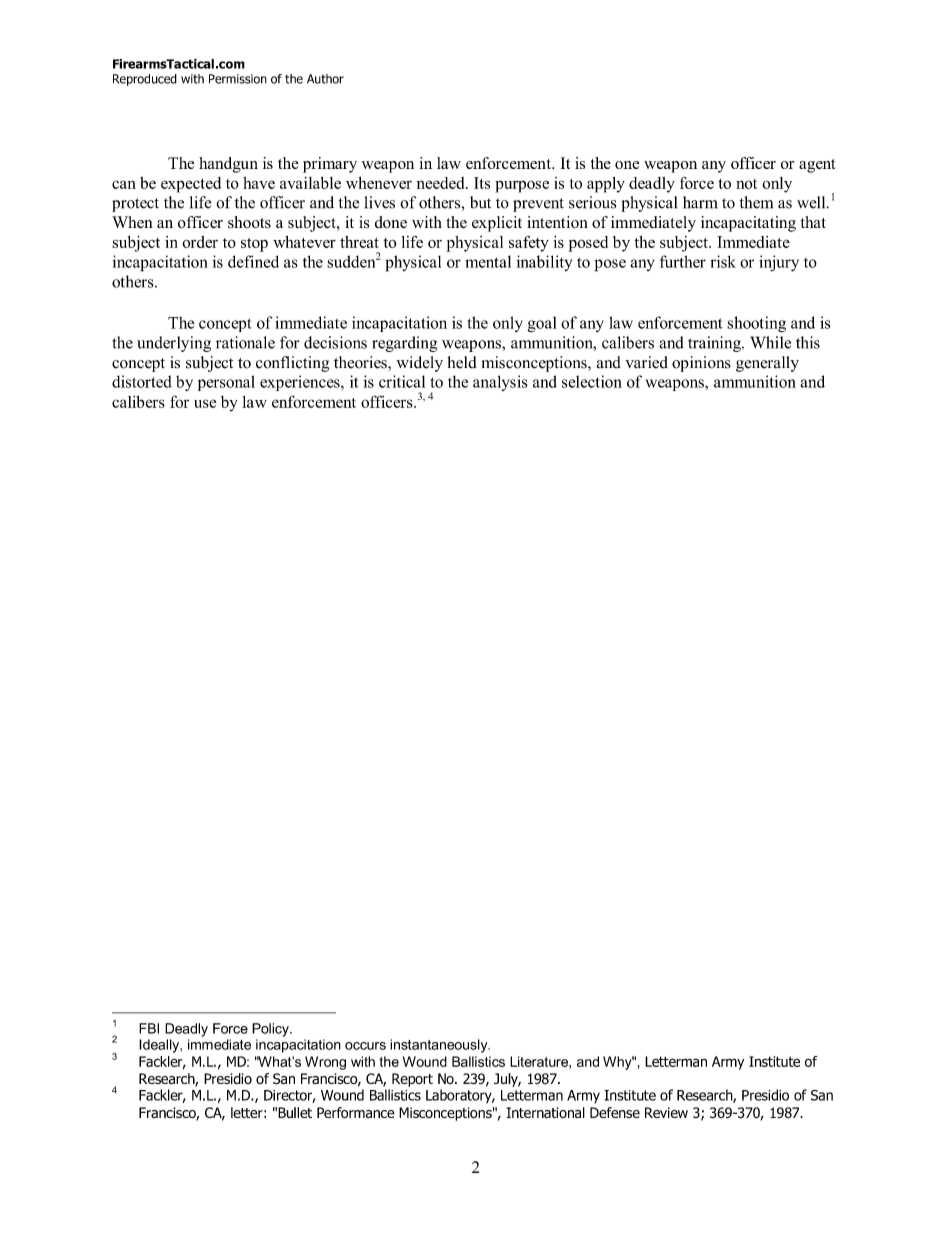 This screenshot has height=1233, width=952. Describe the element at coordinates (482, 183) in the screenshot. I see `Its` at that location.
